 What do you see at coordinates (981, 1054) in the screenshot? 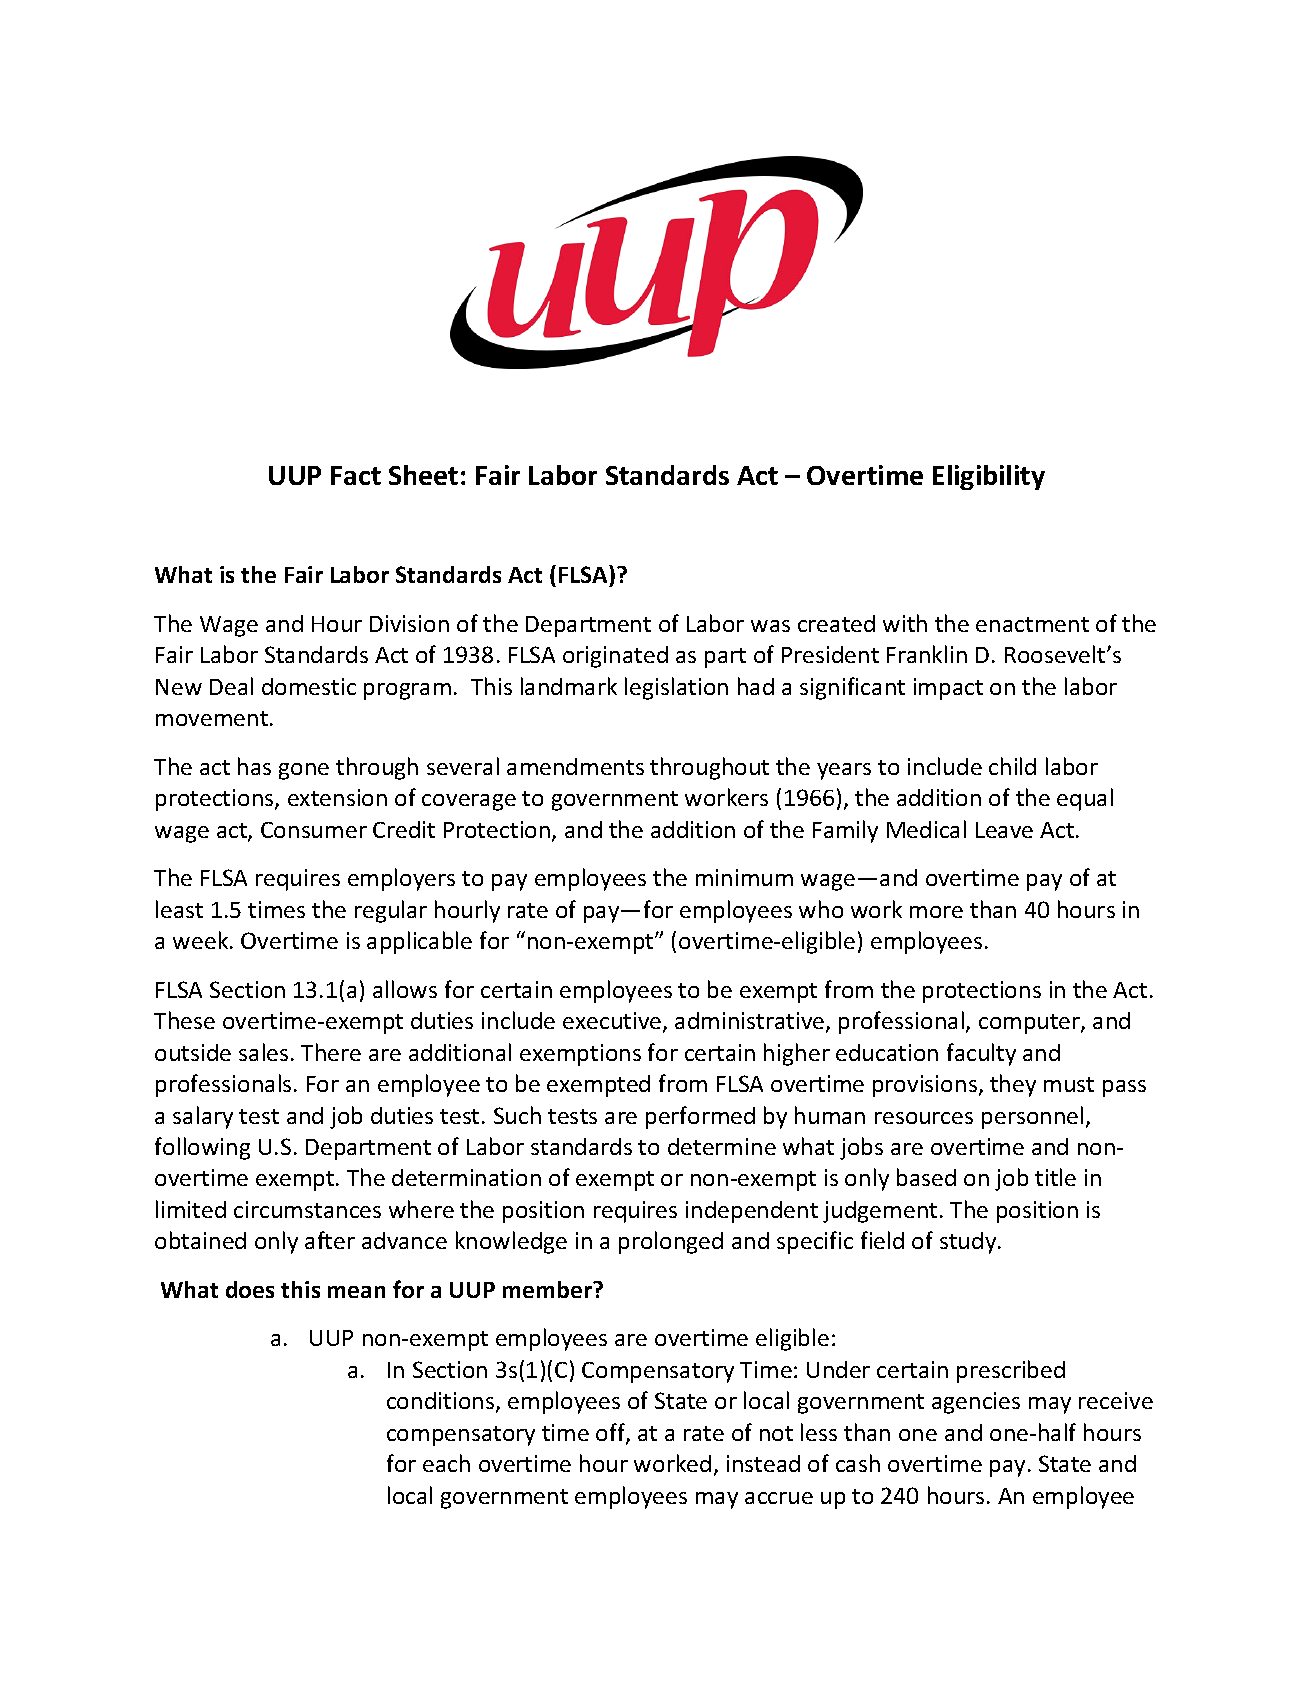
I see `faculty` at bounding box center [981, 1054].
